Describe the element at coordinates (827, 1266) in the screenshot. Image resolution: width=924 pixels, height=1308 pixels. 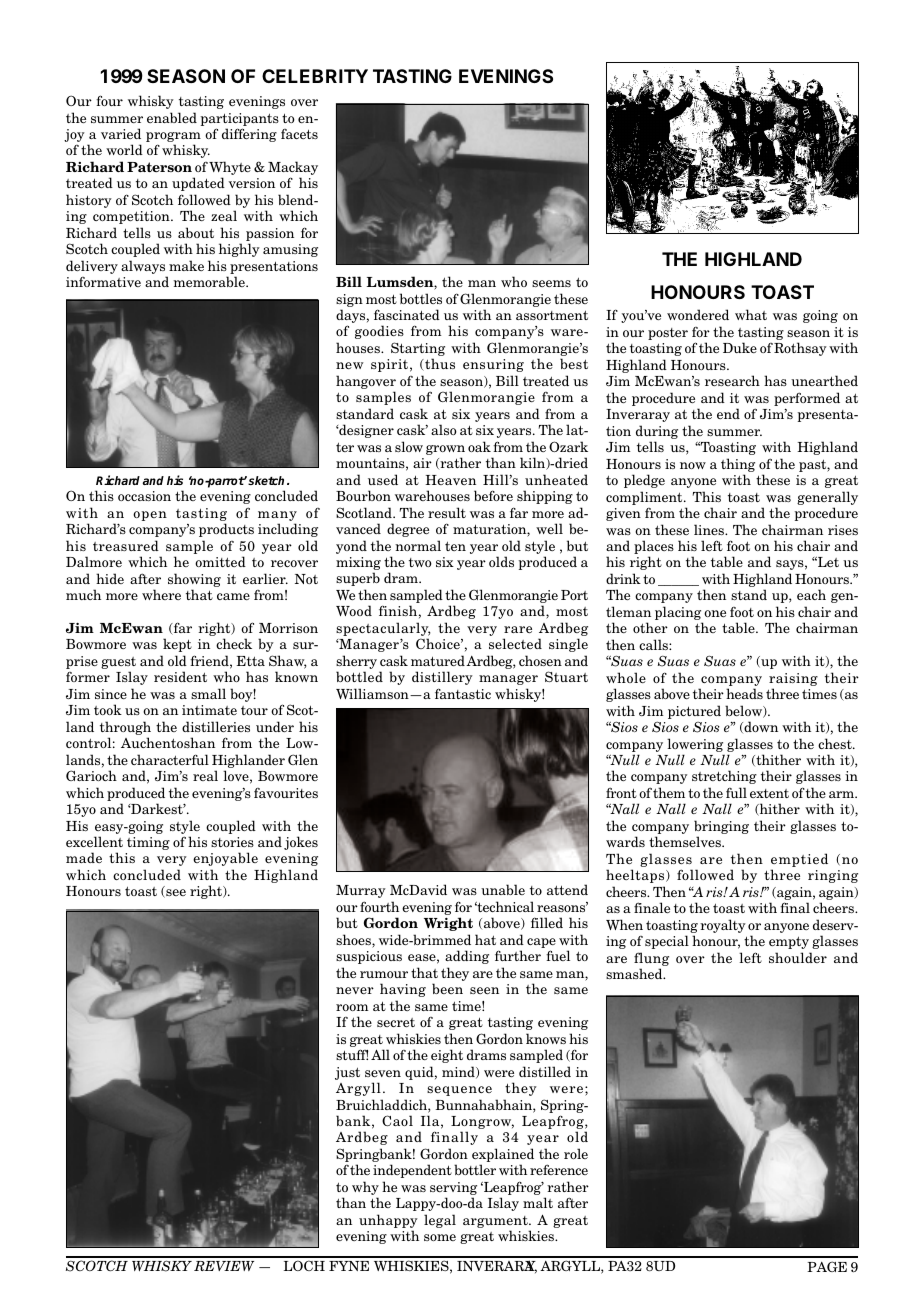
I see `PAGE` at that location.
